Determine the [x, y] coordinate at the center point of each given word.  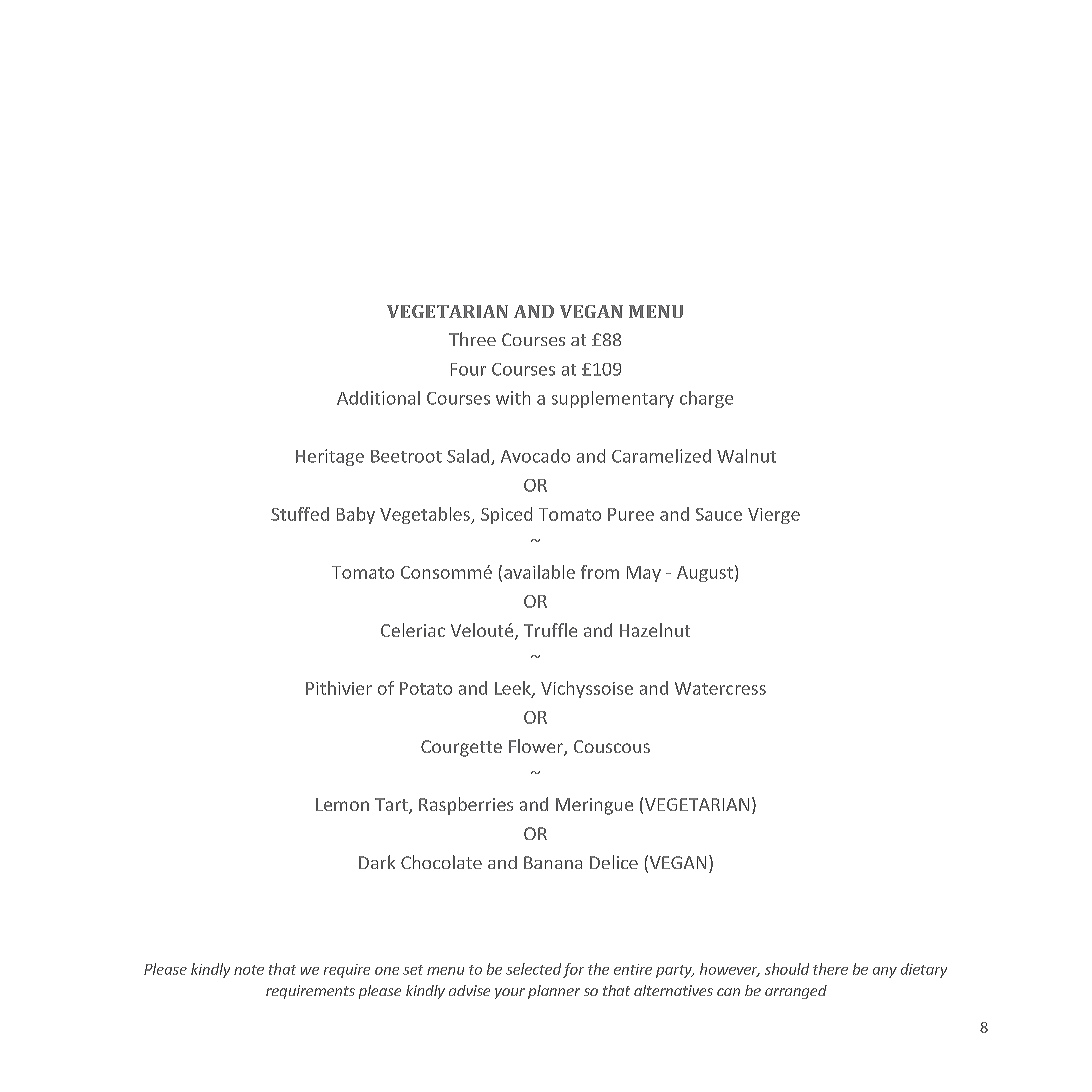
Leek [514, 689]
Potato [426, 688]
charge [706, 399]
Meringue [594, 806]
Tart [392, 806]
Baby [356, 515]
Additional [378, 398]
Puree [631, 514]
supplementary [613, 399]
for [573, 970]
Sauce [719, 514]
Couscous [612, 746]
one [387, 971]
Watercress [720, 688]
